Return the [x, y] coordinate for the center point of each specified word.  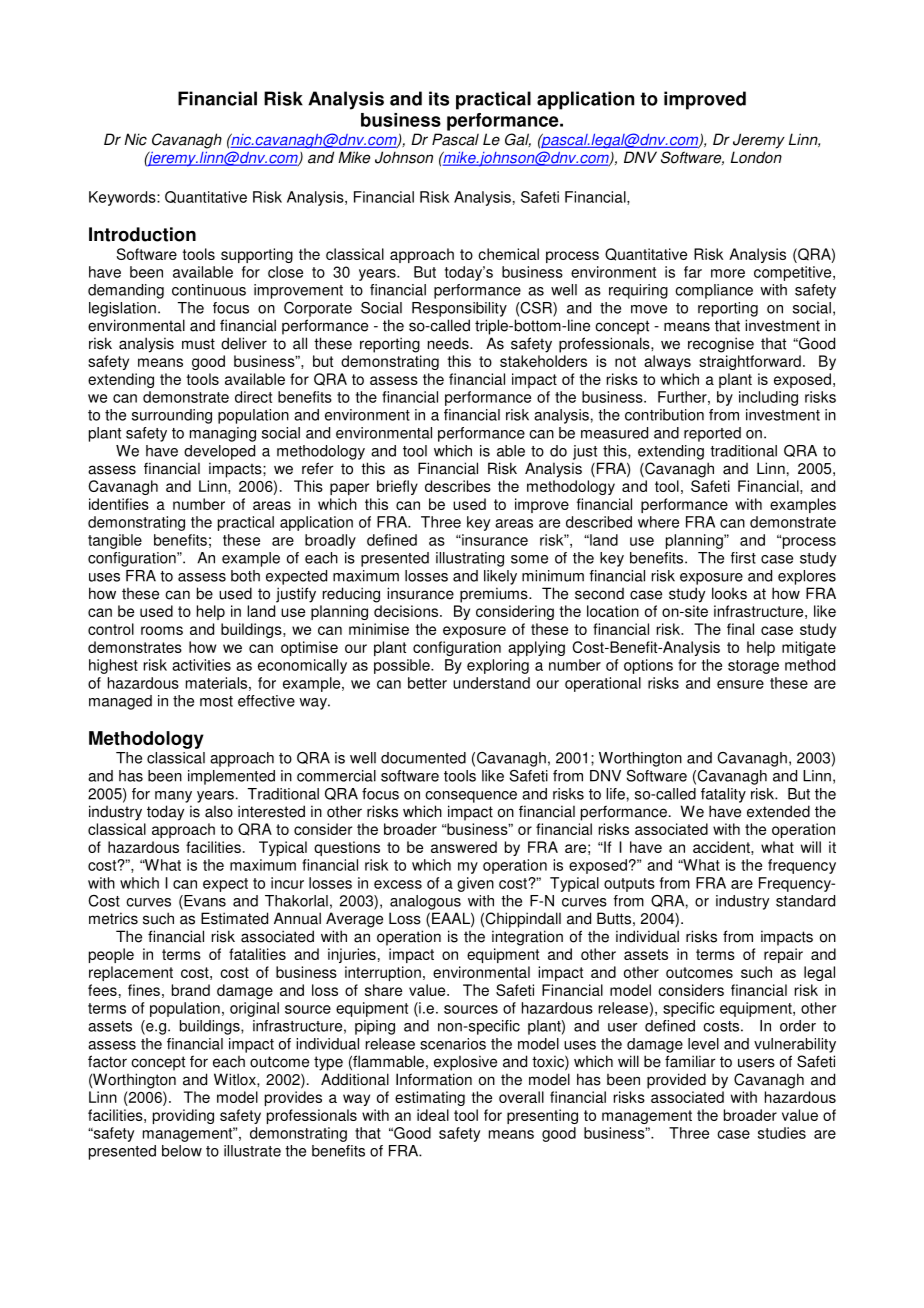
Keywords [123, 198]
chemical [508, 254]
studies [782, 1133]
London [756, 157]
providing [183, 1116]
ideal [433, 1115]
